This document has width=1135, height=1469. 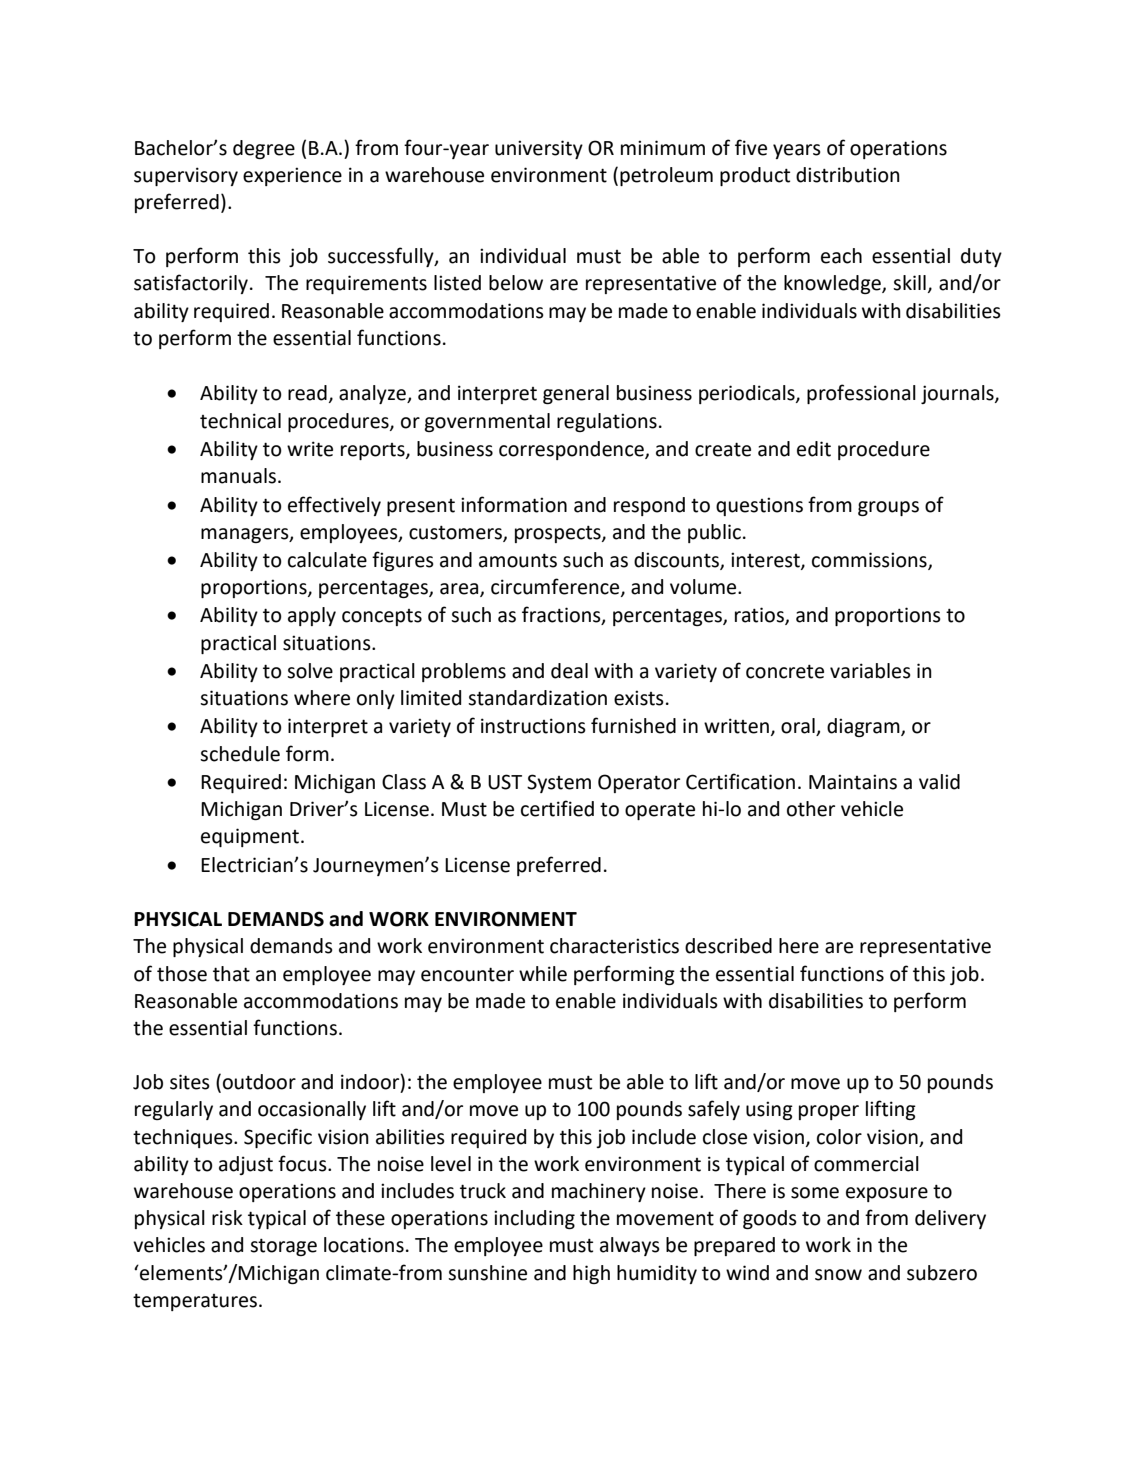 What do you see at coordinates (543, 974) in the document?
I see `while` at bounding box center [543, 974].
